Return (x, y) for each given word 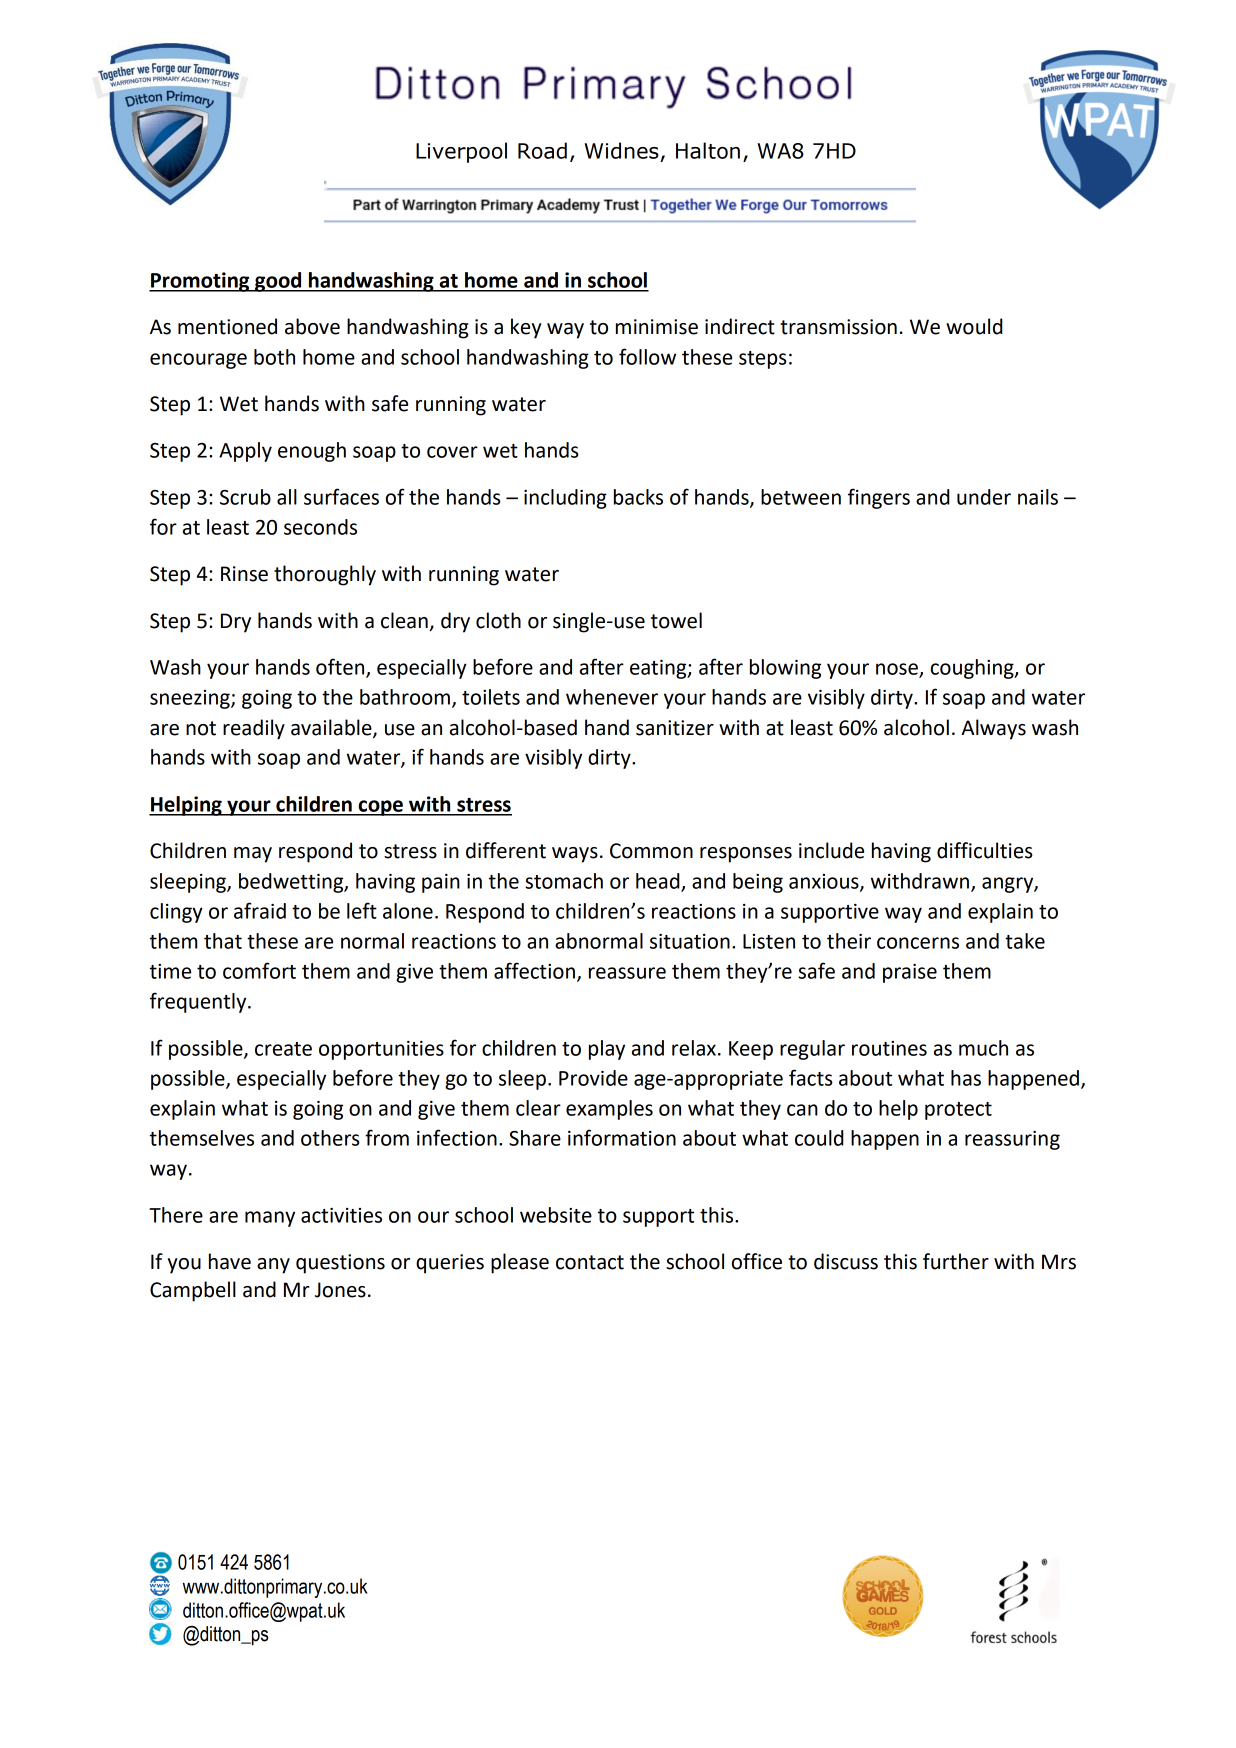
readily (254, 729)
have (230, 1261)
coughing (973, 669)
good (278, 282)
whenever (612, 697)
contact (590, 1262)
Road (542, 150)
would (974, 326)
